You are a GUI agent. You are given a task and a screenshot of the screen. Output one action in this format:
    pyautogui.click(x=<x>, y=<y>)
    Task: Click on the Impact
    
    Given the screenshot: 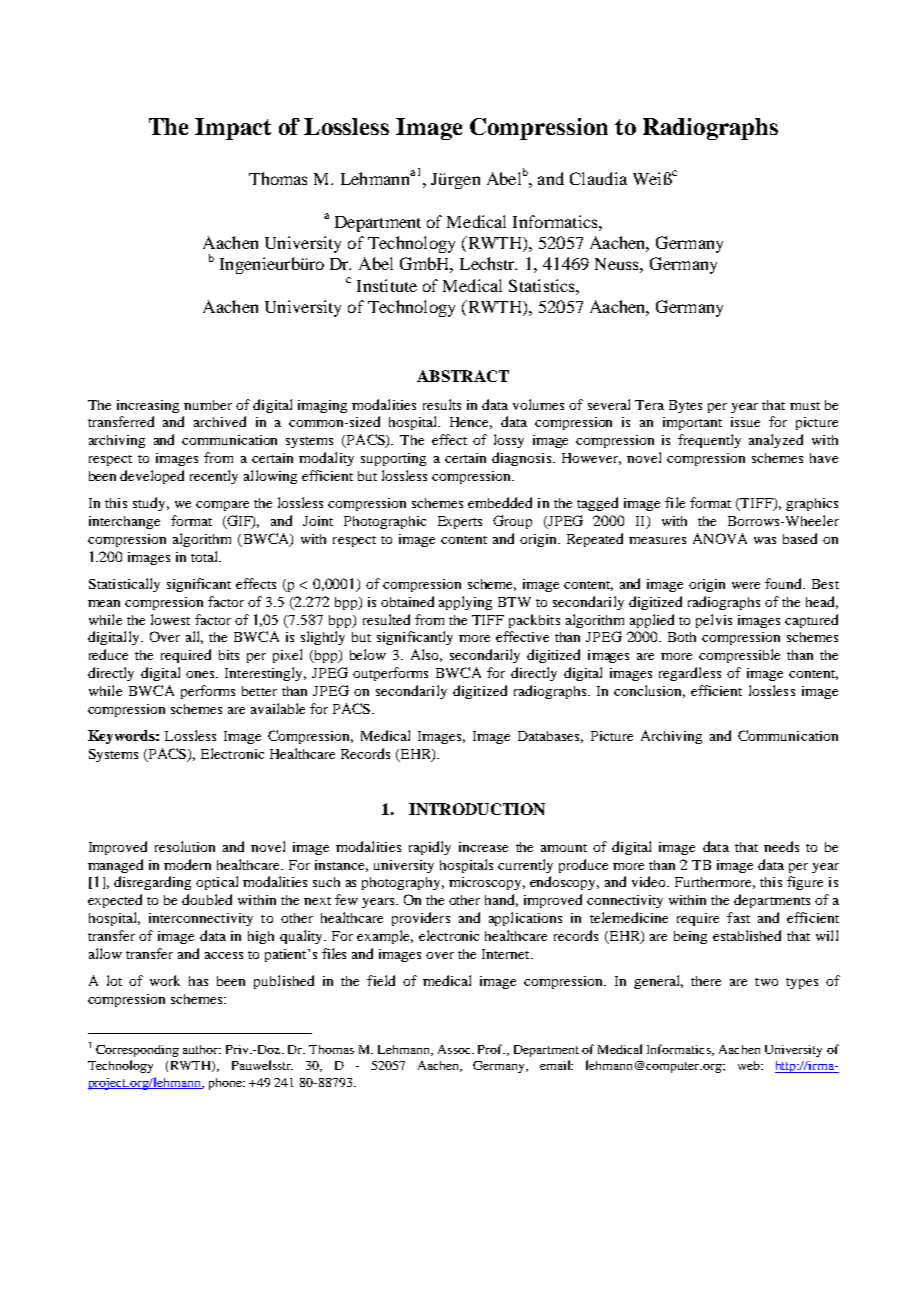 What is the action you would take?
    pyautogui.click(x=233, y=129)
